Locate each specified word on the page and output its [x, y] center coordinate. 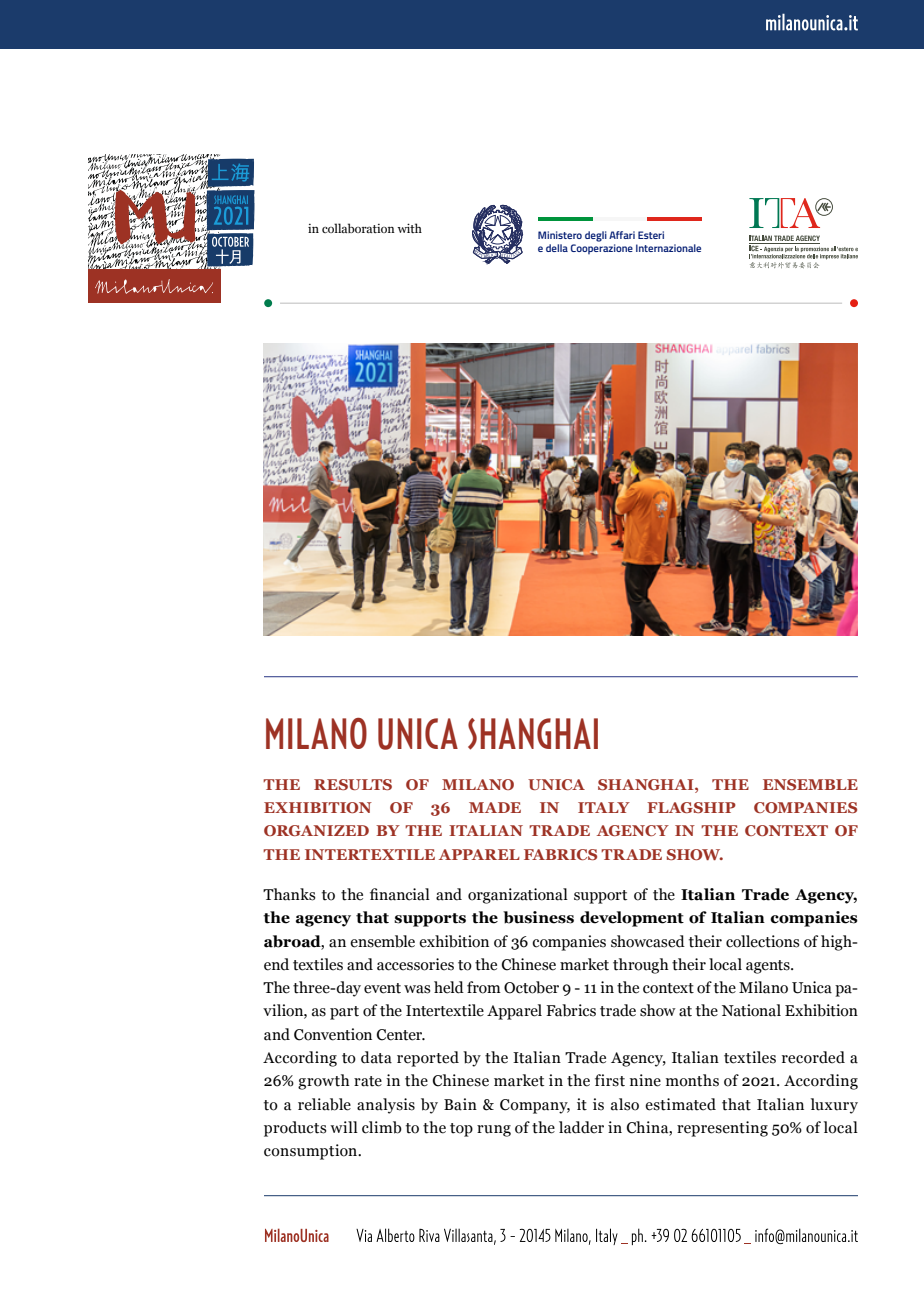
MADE [495, 807]
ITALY [604, 807]
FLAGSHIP [691, 807]
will [344, 1127]
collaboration [358, 228]
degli [596, 236]
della [557, 248]
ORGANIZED [316, 830]
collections [763, 941]
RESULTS [353, 784]
